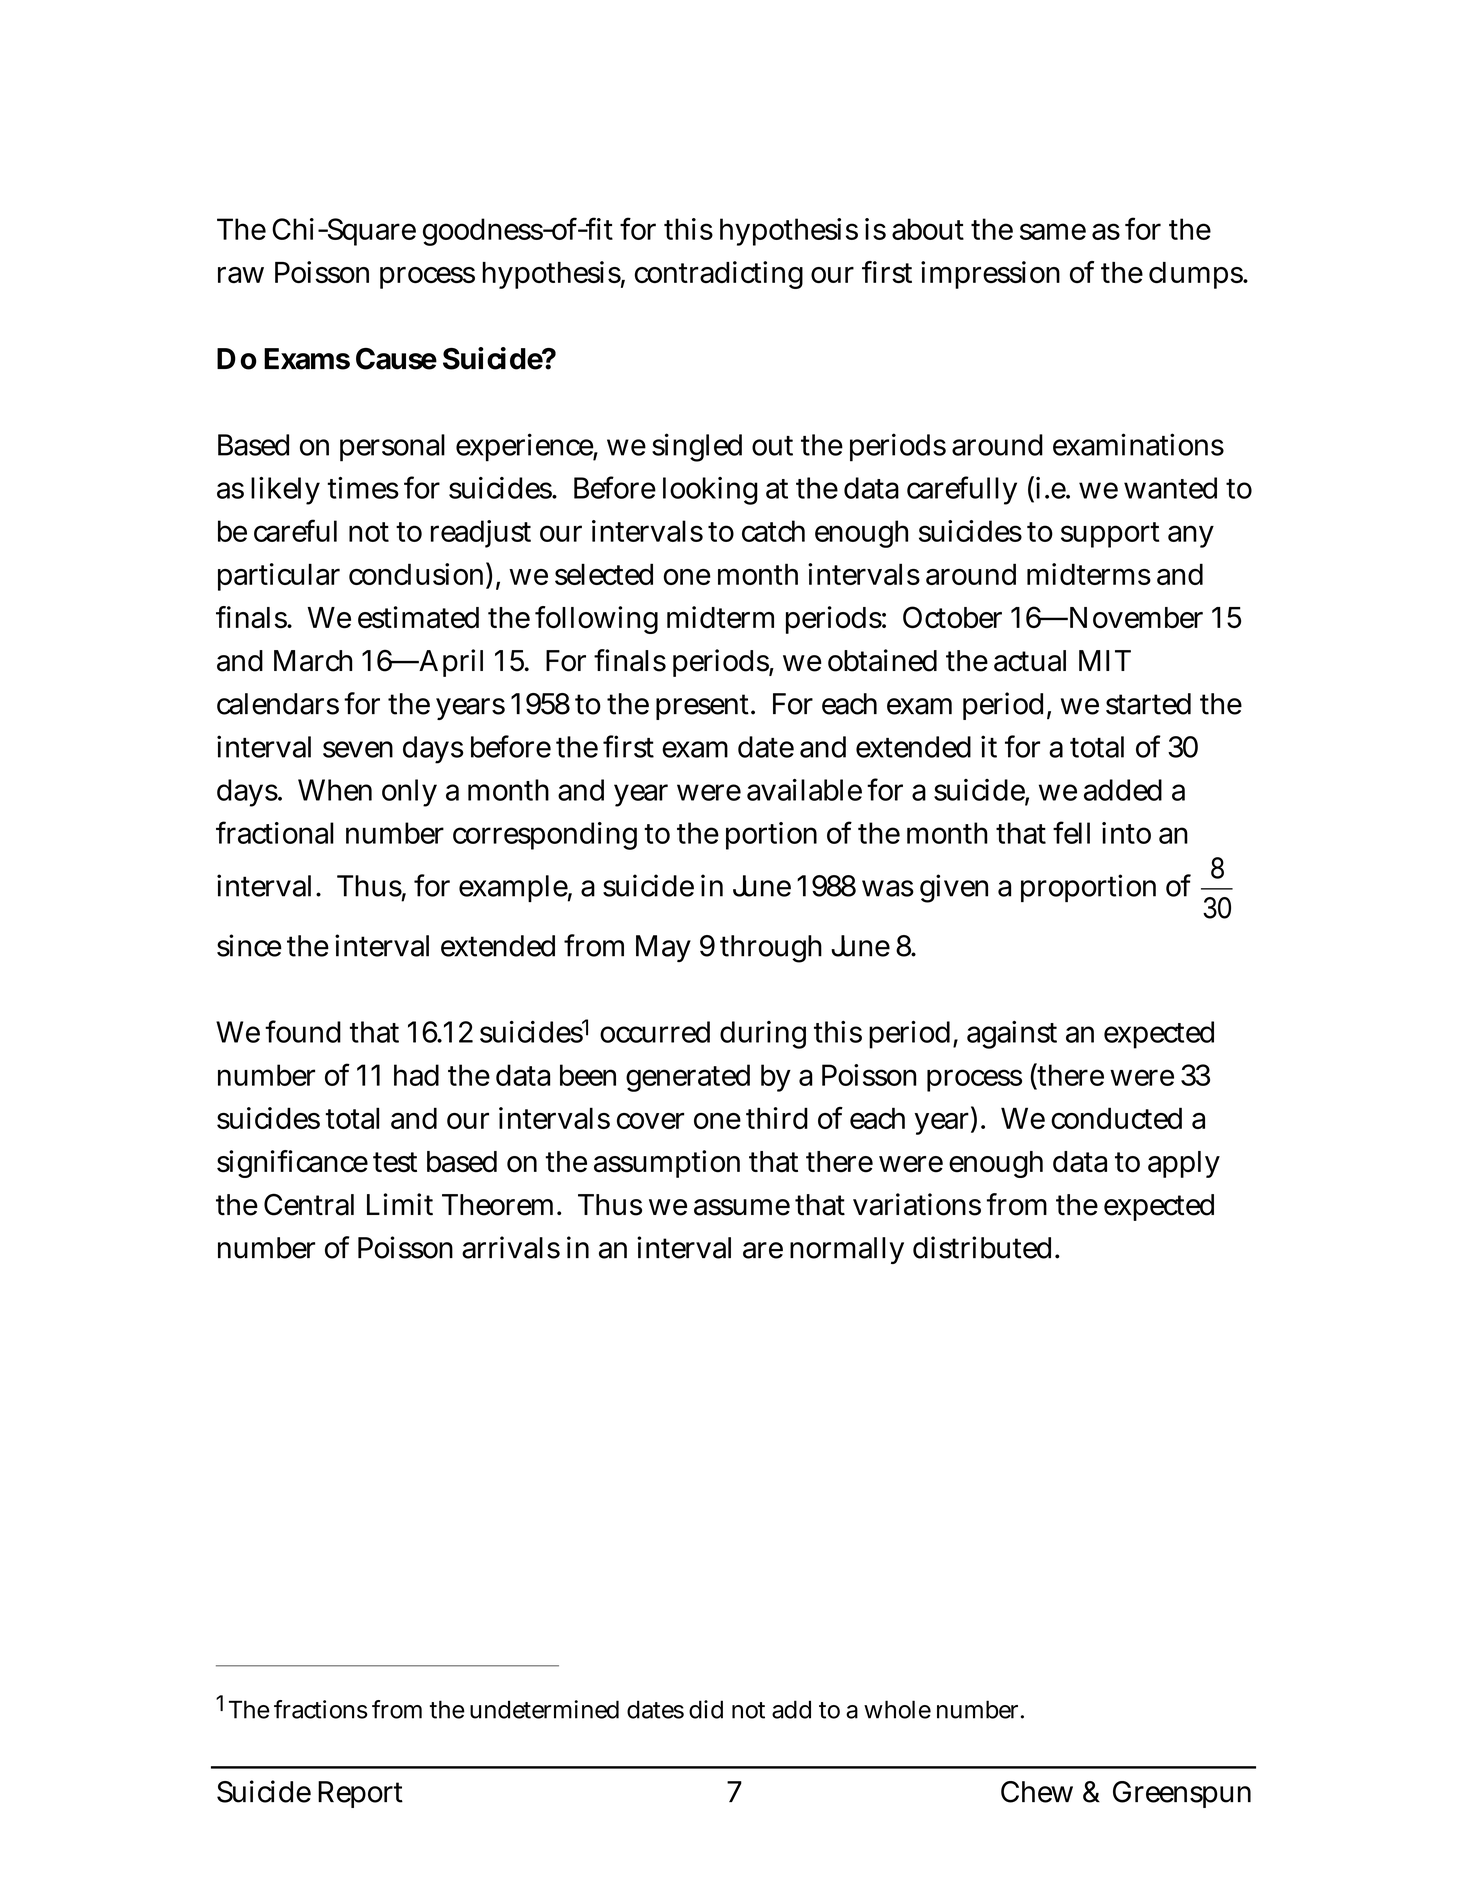  What do you see at coordinates (1053, 231) in the screenshot?
I see `same` at bounding box center [1053, 231].
